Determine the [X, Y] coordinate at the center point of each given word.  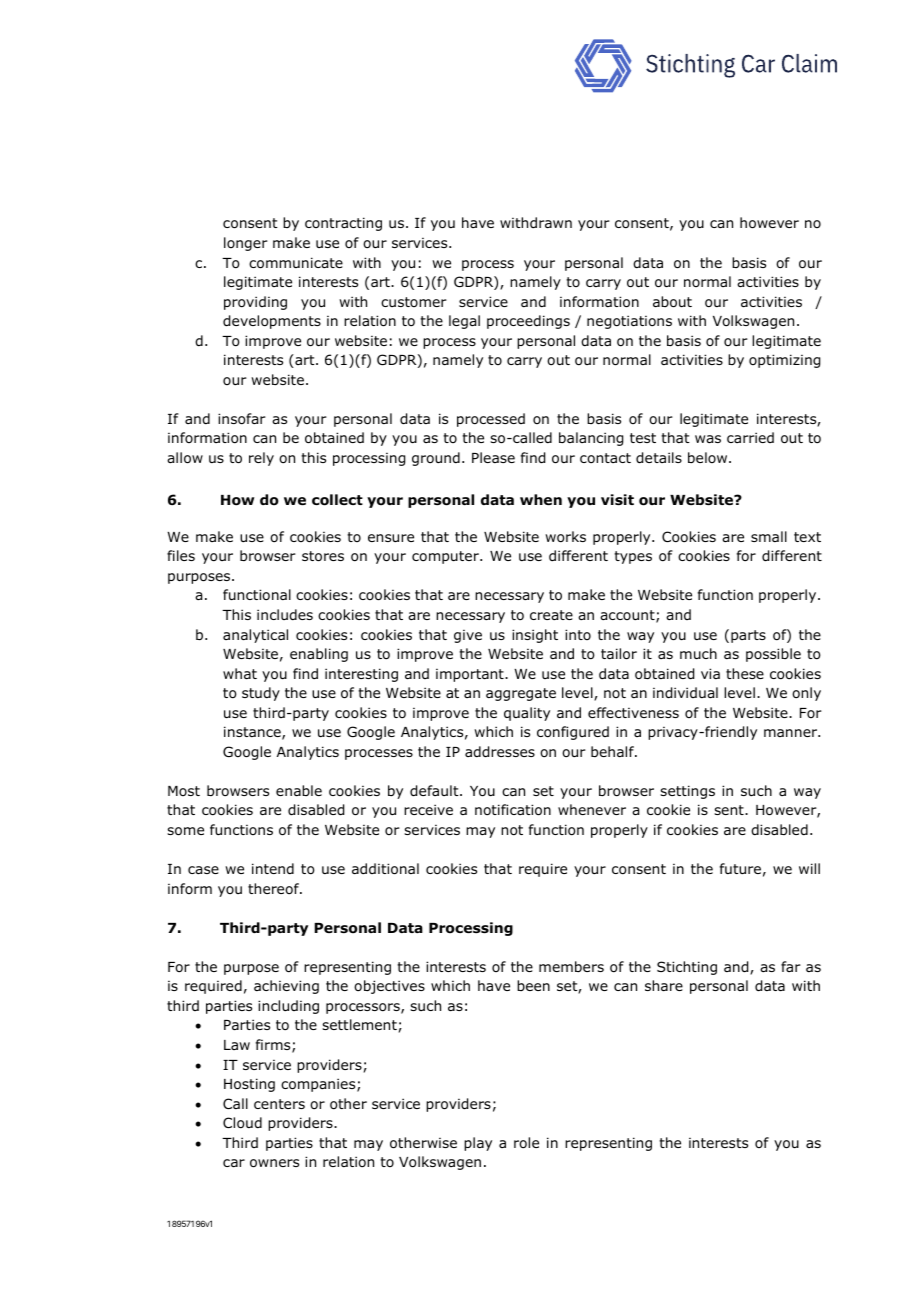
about [672, 302]
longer [246, 244]
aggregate [521, 694]
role [526, 1142]
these [745, 673]
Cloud [242, 1123]
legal [464, 322]
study [261, 694]
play [478, 1144]
